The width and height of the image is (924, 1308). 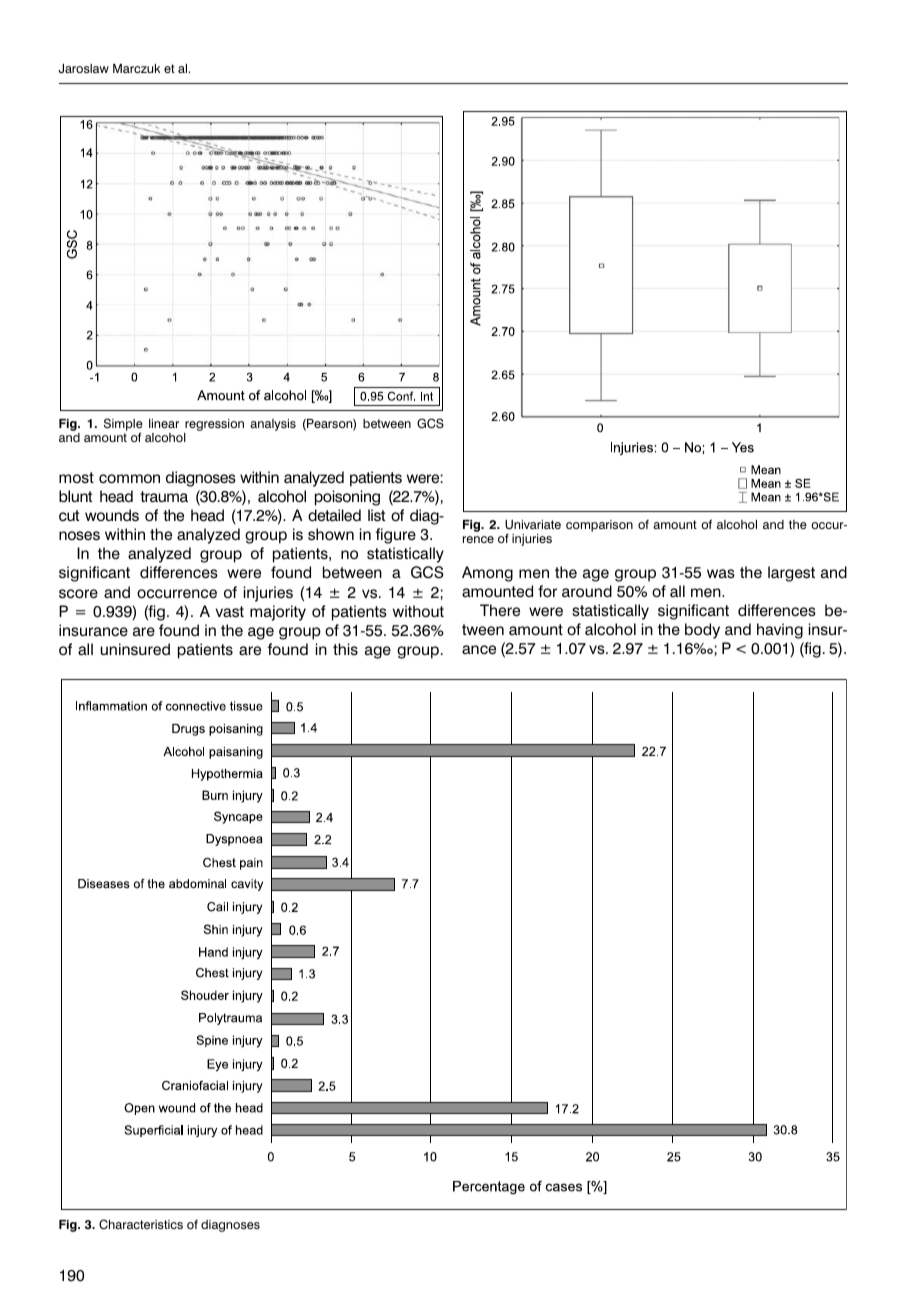 What do you see at coordinates (702, 631) in the image?
I see `body` at bounding box center [702, 631].
